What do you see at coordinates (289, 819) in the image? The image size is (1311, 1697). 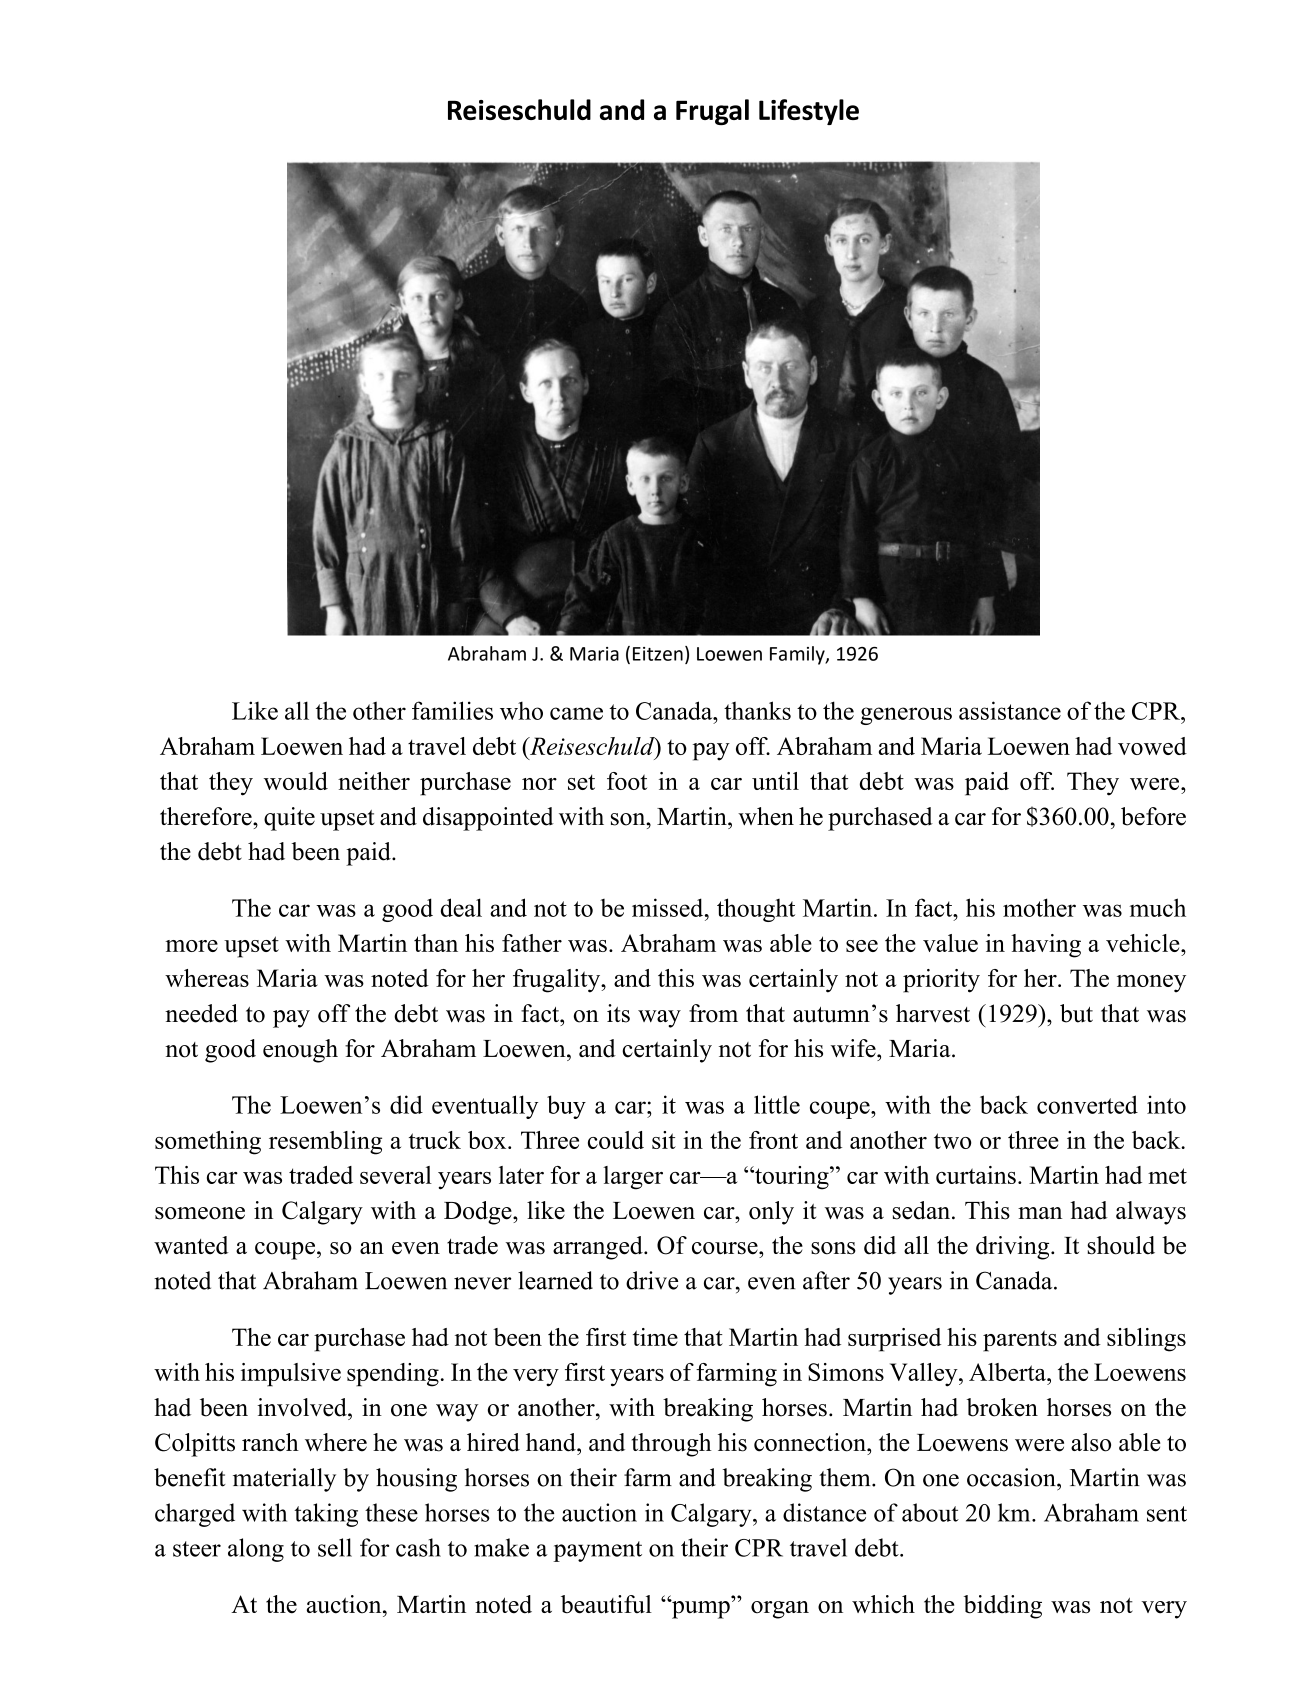 I see `quite` at bounding box center [289, 819].
